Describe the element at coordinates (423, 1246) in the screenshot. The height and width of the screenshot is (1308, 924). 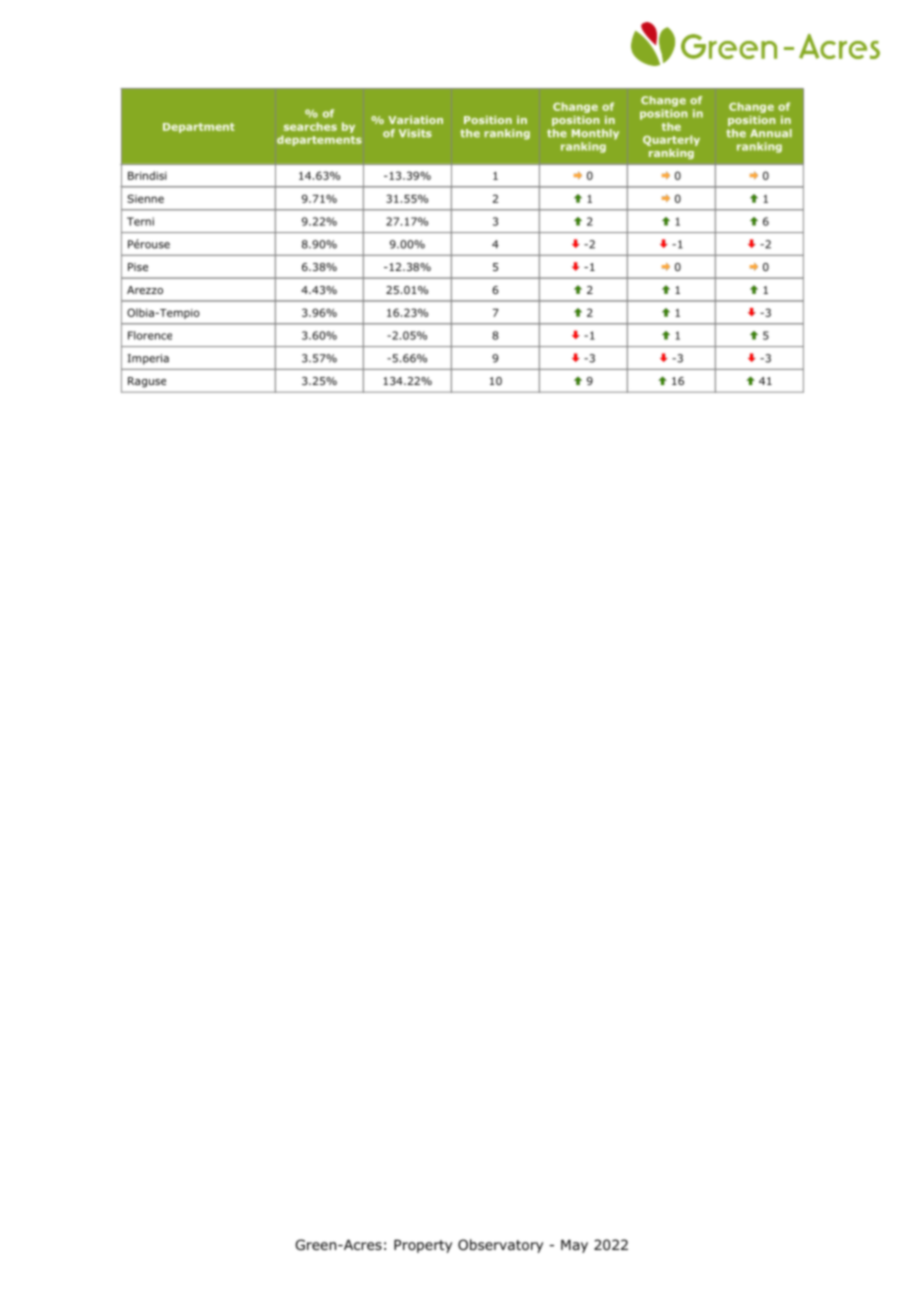
I see `Property` at that location.
